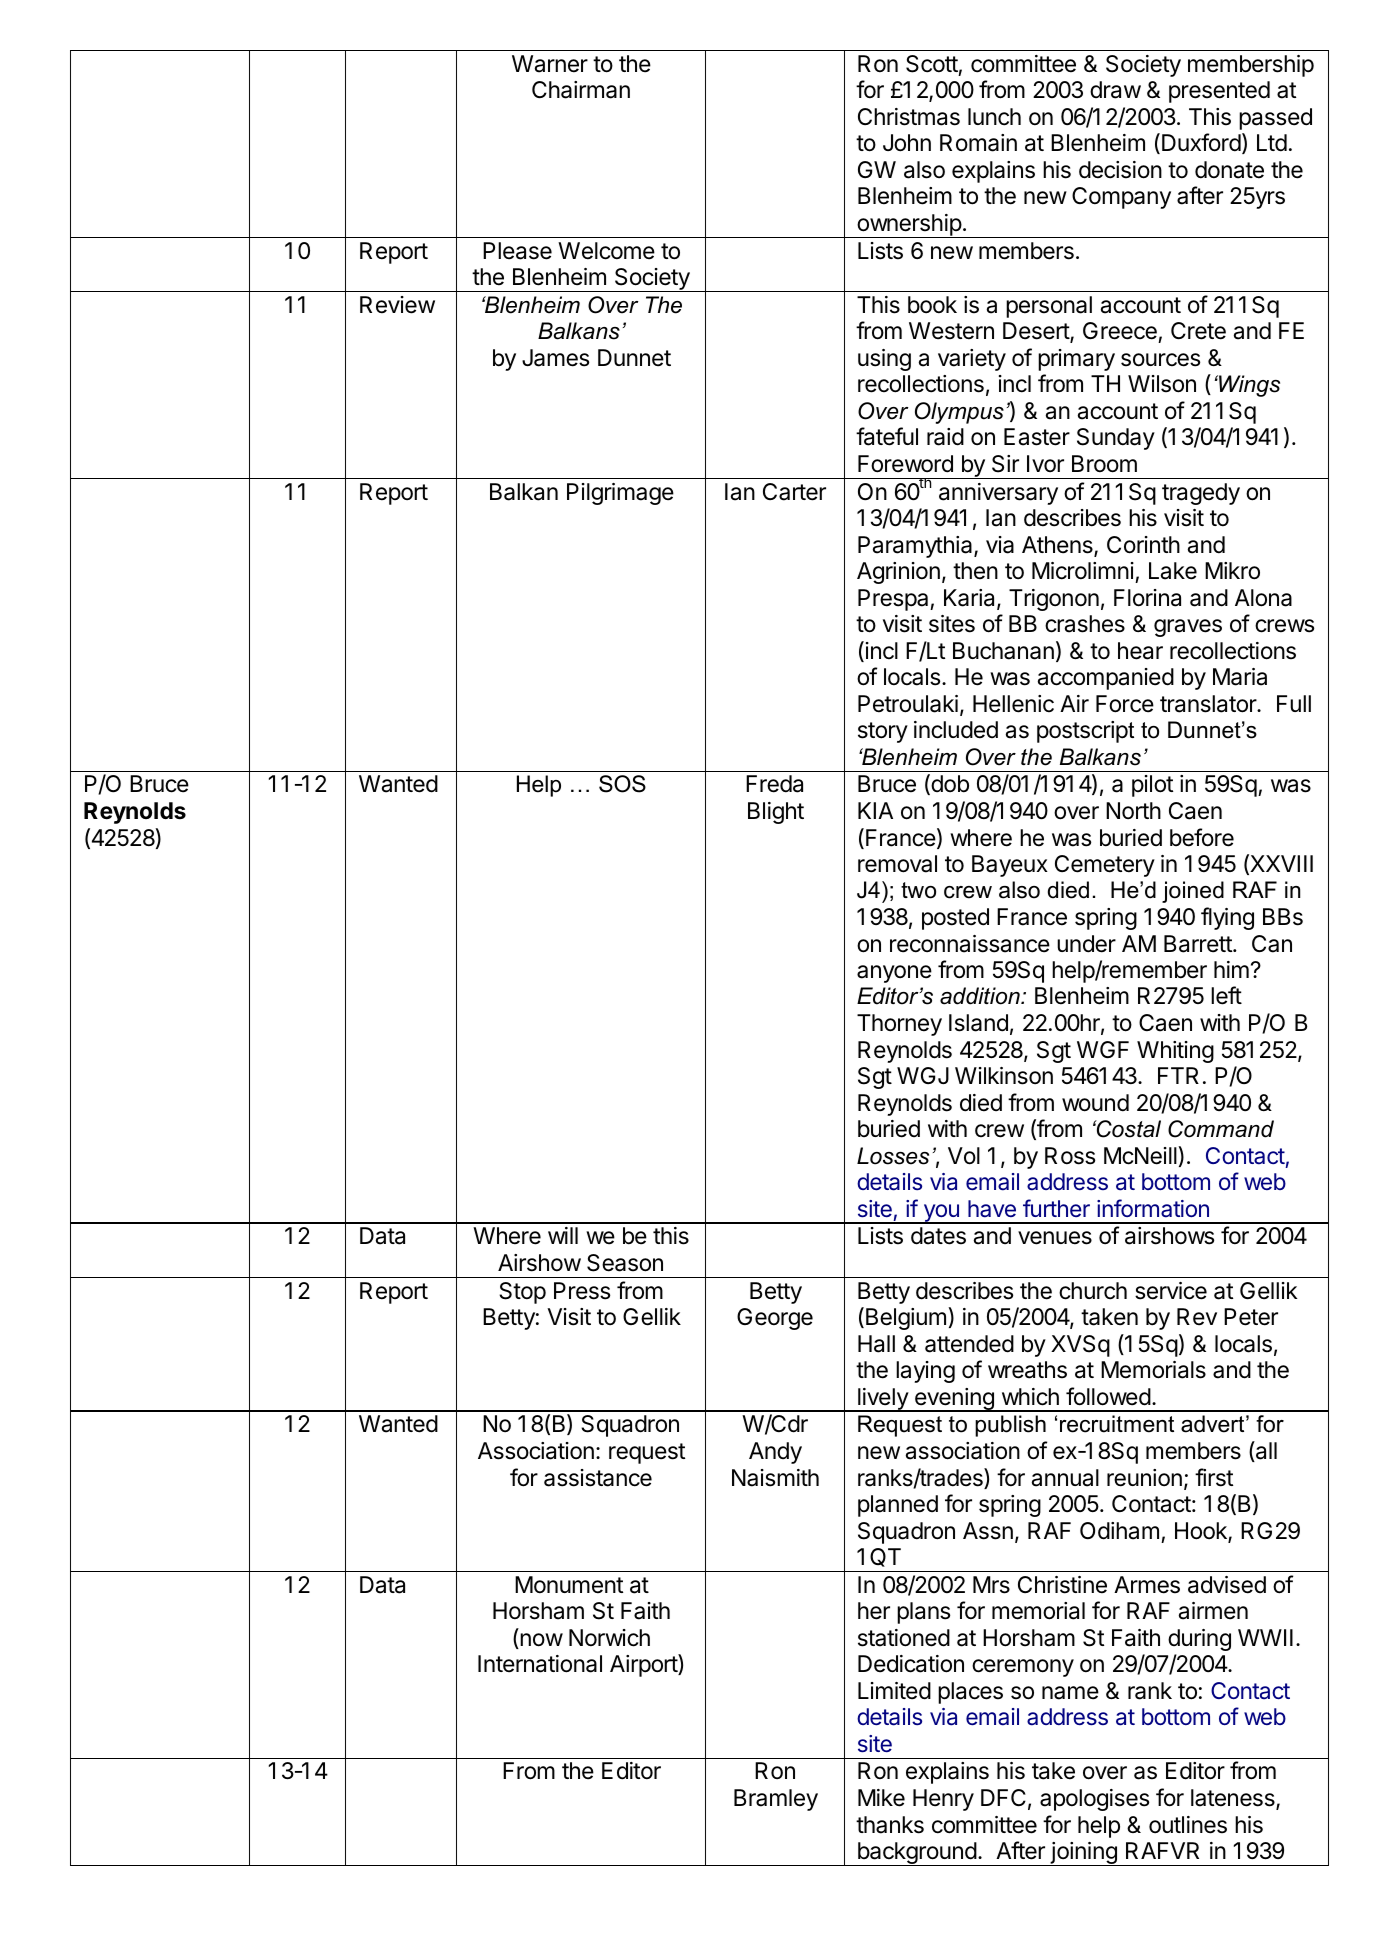 Image resolution: width=1373 pixels, height=1941 pixels. I want to click on Christmas, so click(909, 117).
